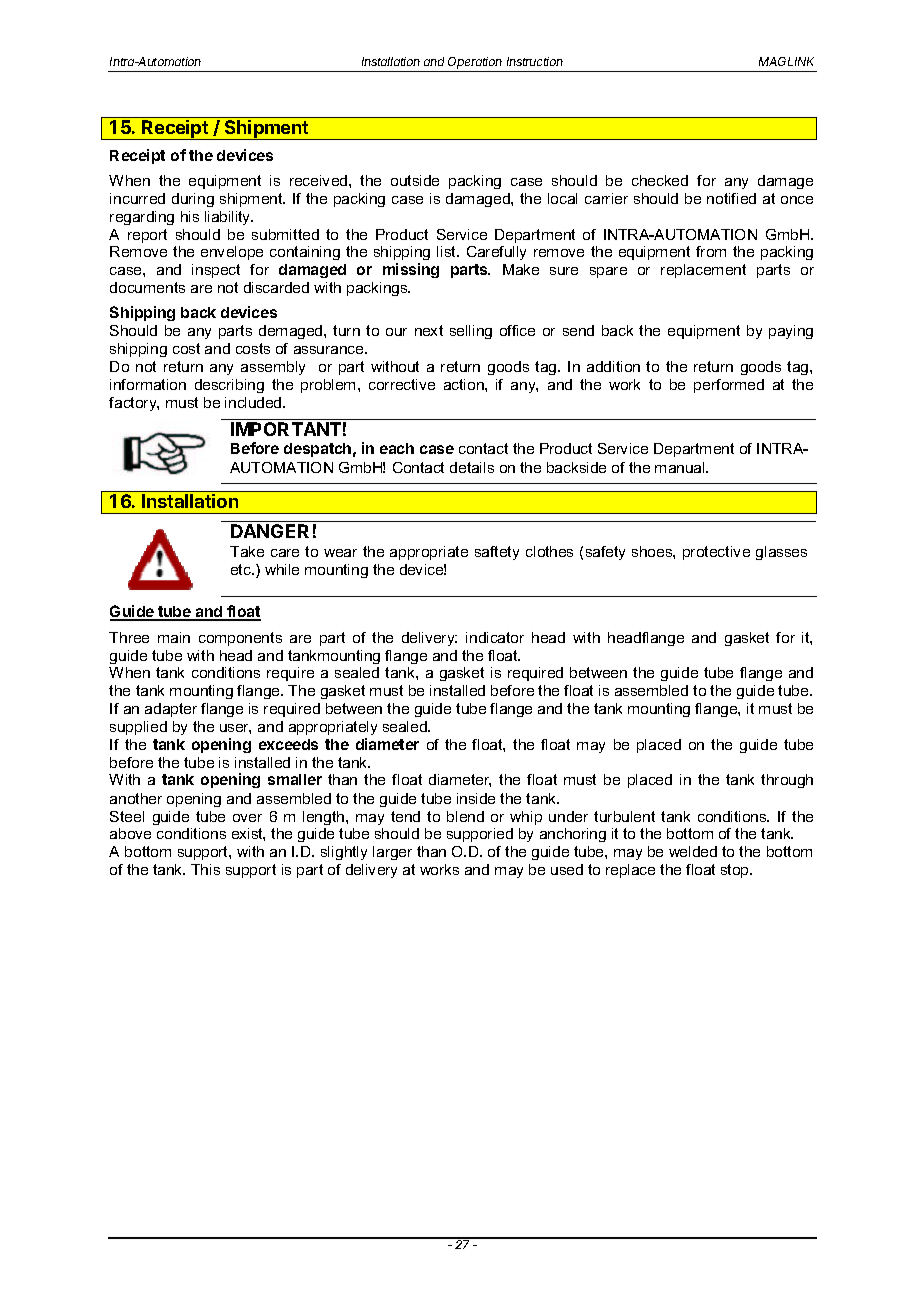 Image resolution: width=924 pixels, height=1308 pixels. I want to click on checked, so click(660, 180).
